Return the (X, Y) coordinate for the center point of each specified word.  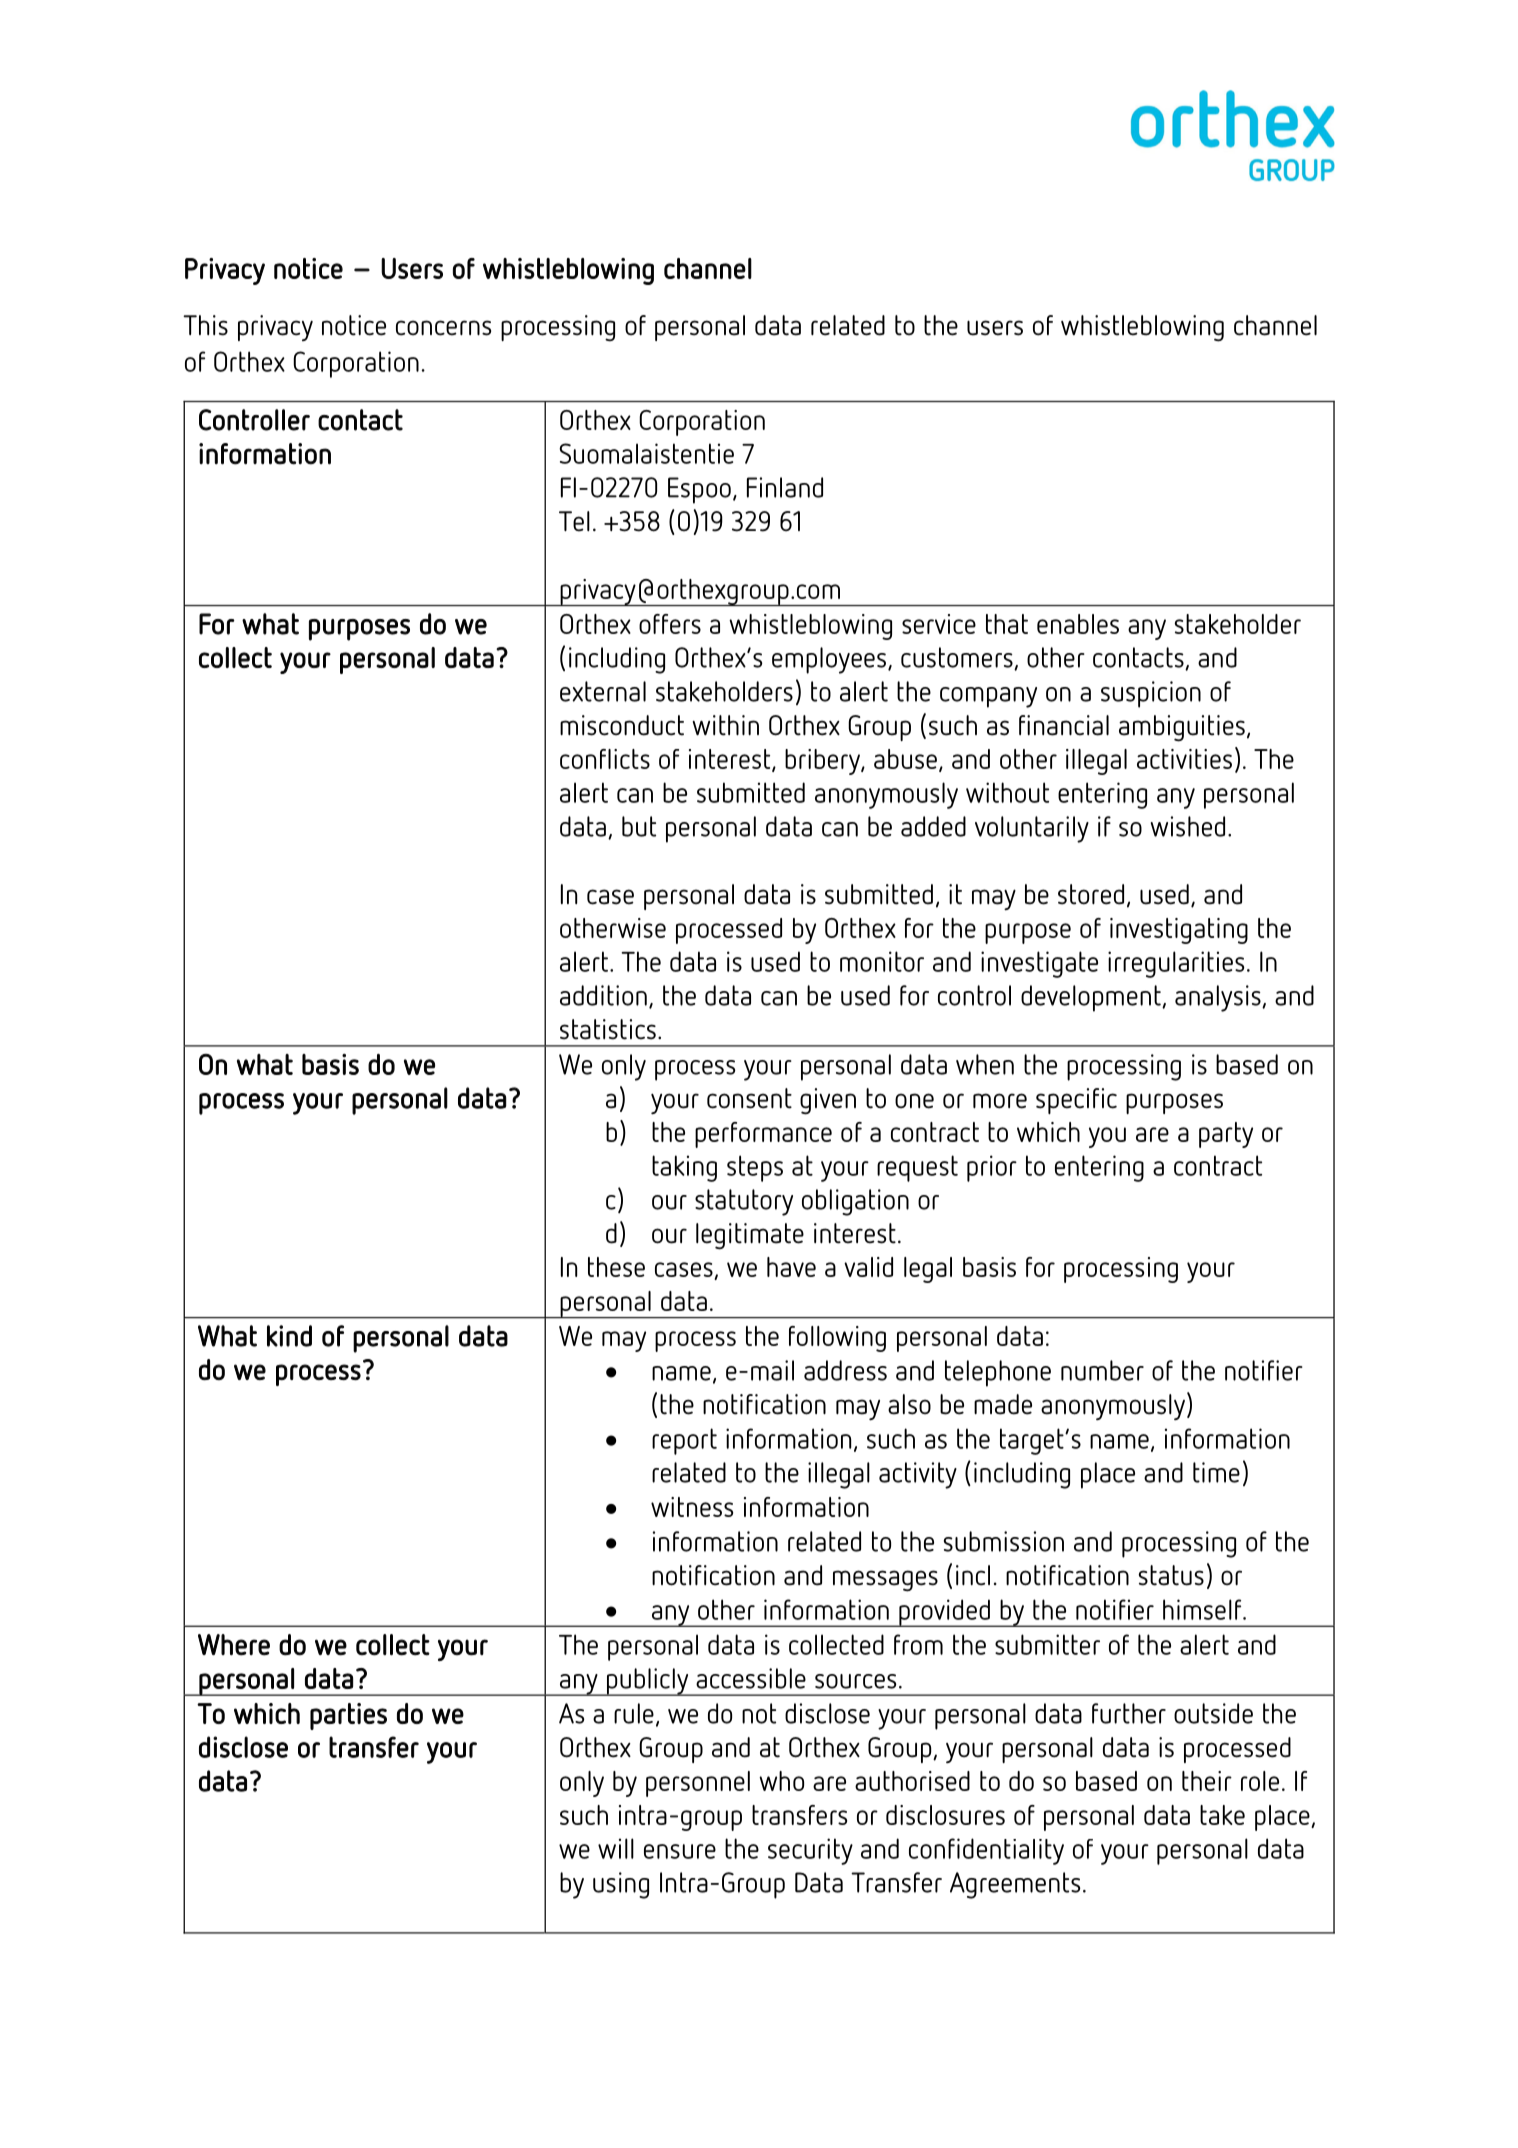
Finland (785, 487)
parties (348, 1716)
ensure (680, 1851)
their (1207, 1781)
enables (1078, 624)
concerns (443, 328)
